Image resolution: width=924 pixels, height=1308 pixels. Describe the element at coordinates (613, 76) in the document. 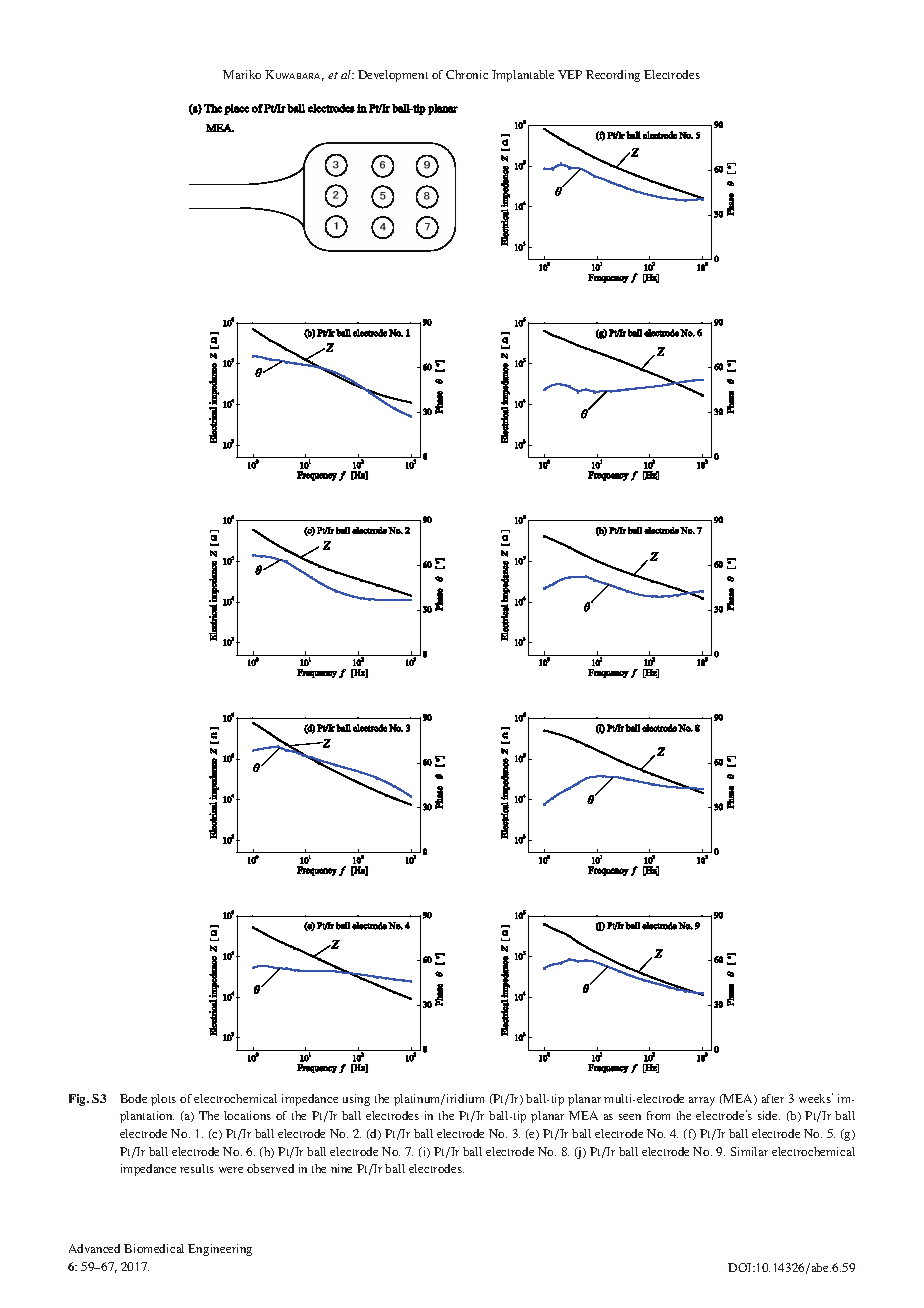

I see `Recording` at that location.
